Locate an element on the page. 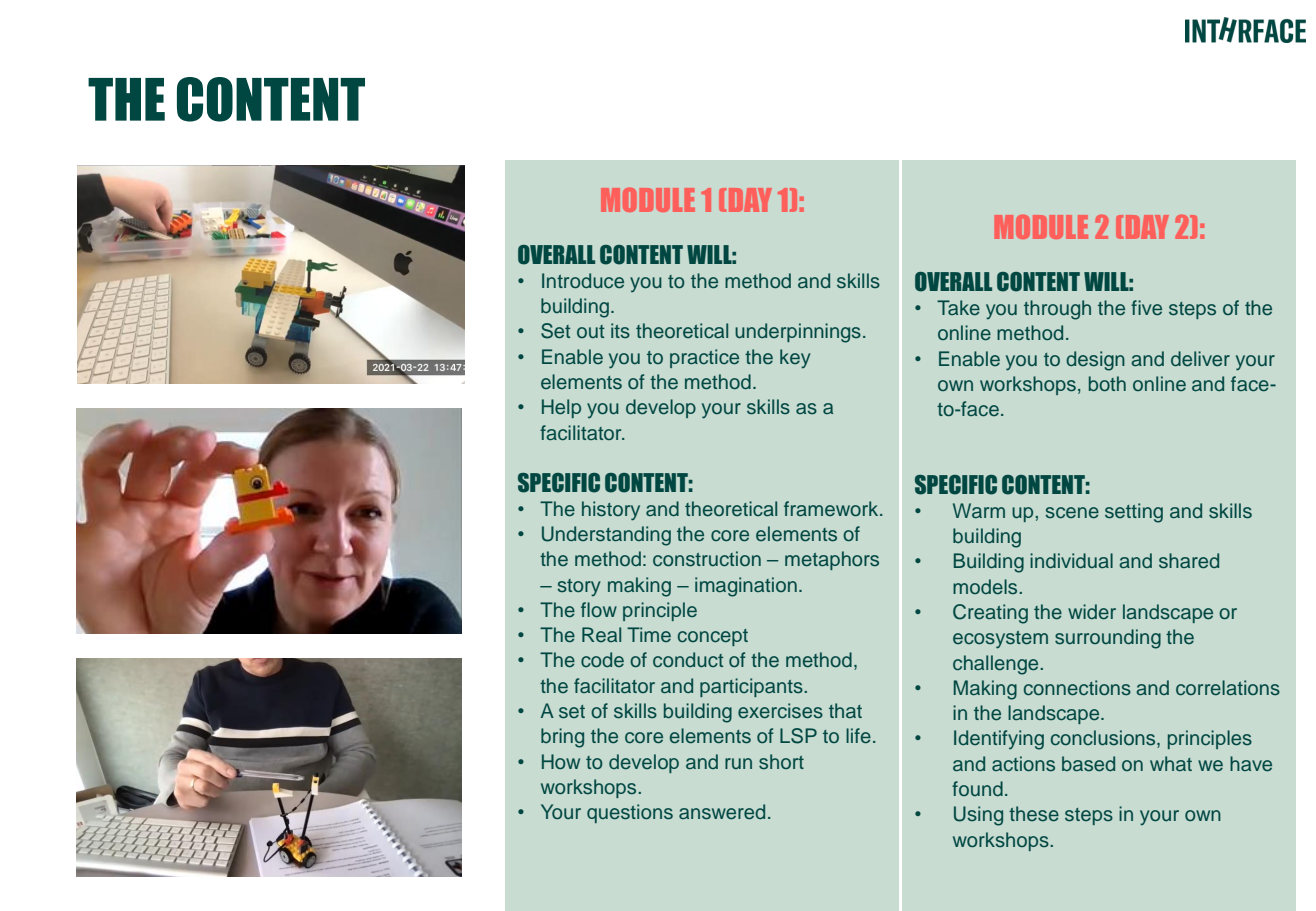  questions is located at coordinates (630, 813).
